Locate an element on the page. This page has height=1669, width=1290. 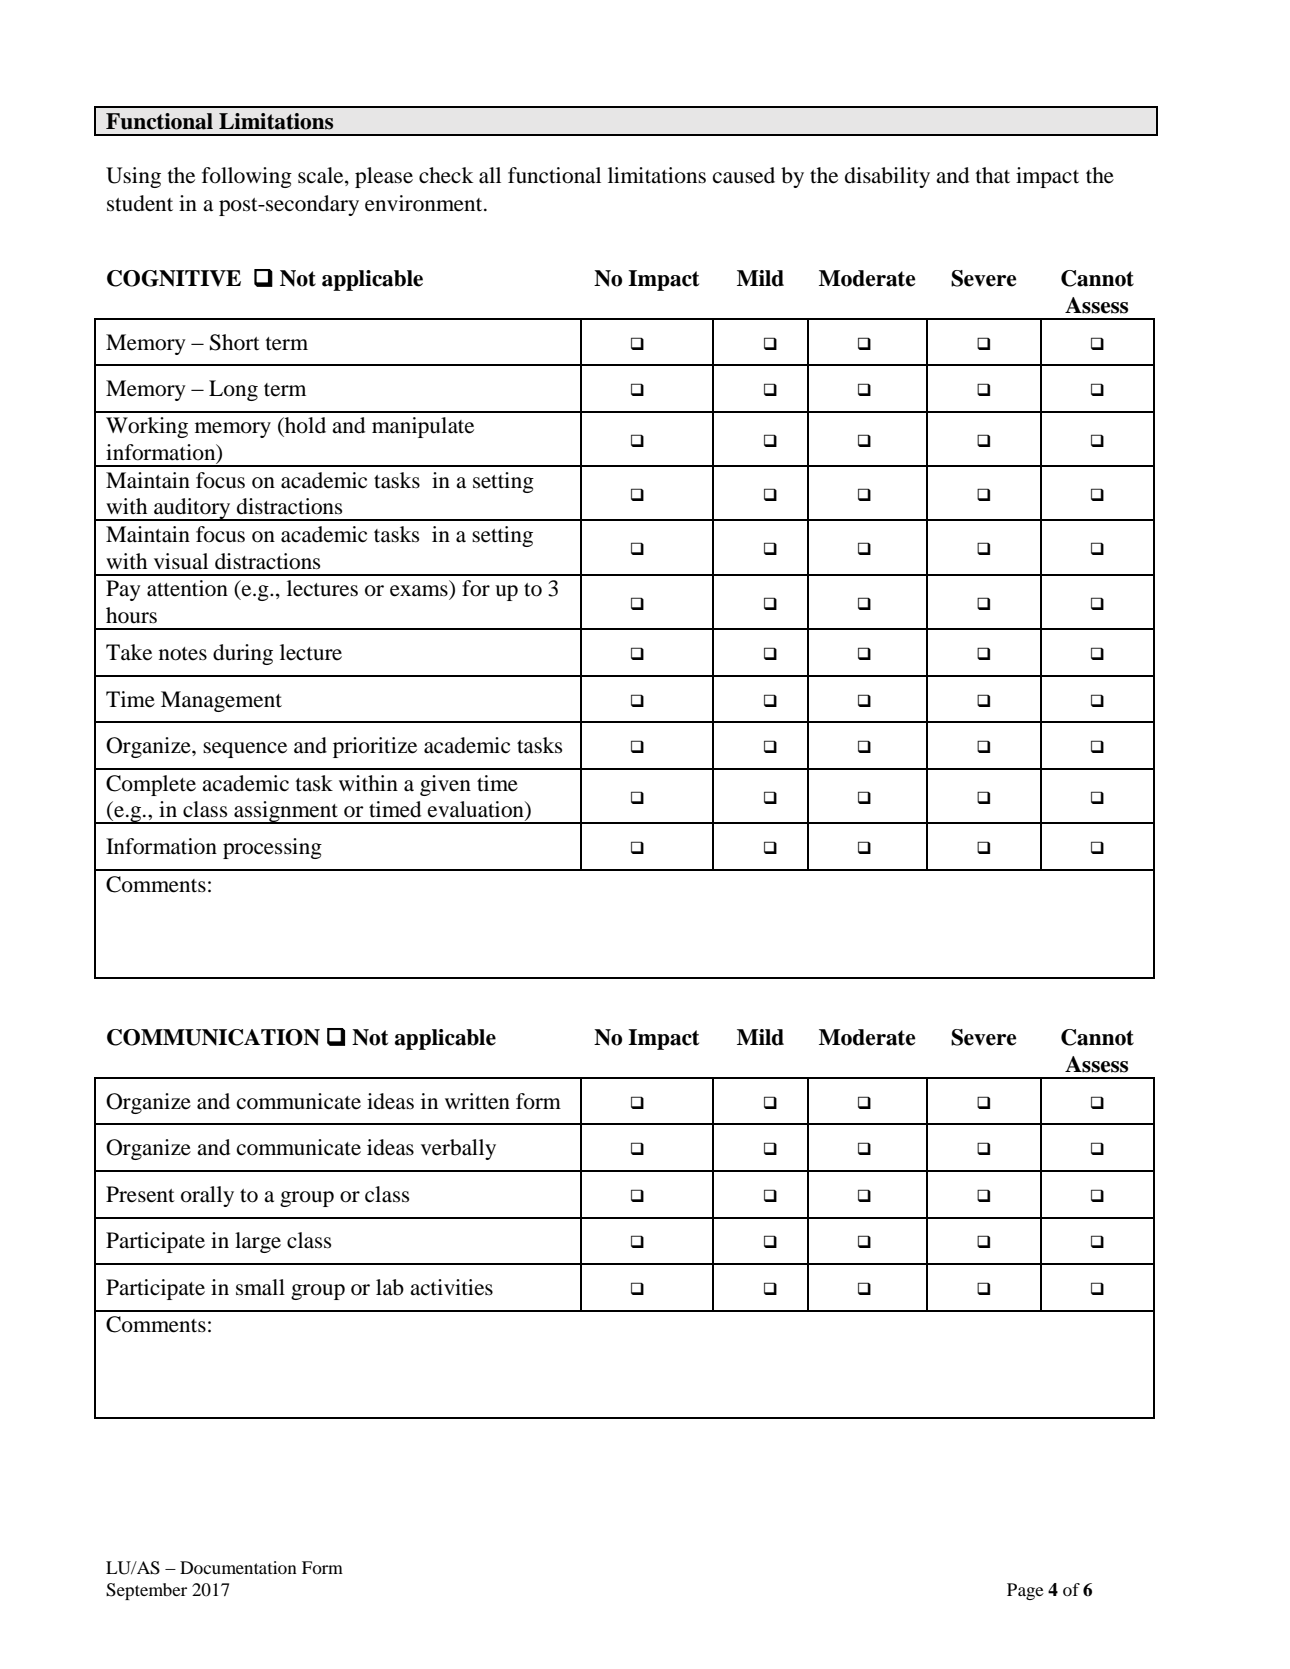
given is located at coordinates (445, 785).
